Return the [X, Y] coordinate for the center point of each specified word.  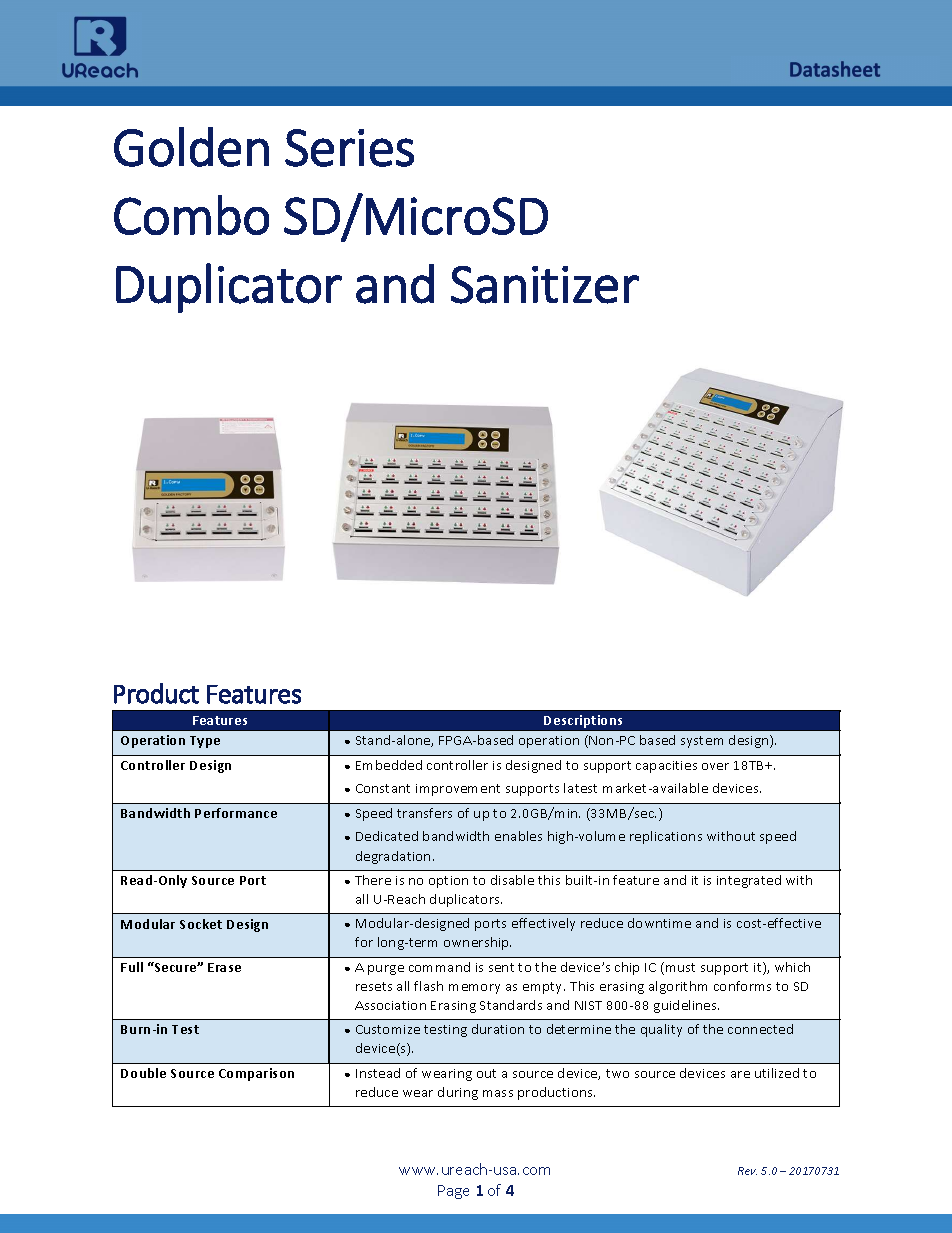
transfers [424, 813]
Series [349, 148]
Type [205, 742]
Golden [191, 147]
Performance [236, 813]
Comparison [256, 1074]
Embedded [389, 765]
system [702, 742]
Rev [747, 1171]
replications [666, 837]
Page [453, 1192]
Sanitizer [545, 285]
